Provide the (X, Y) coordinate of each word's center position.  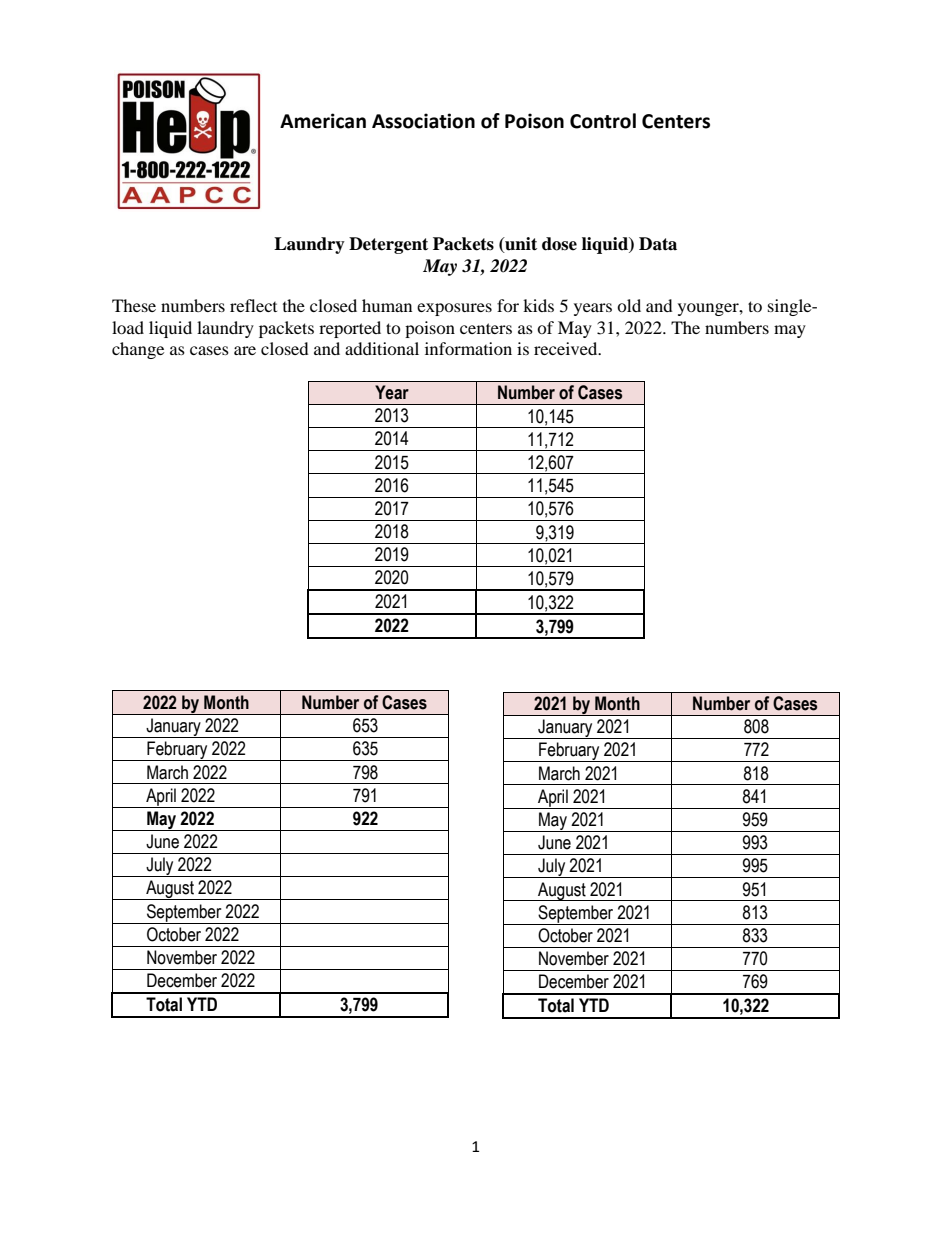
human (387, 305)
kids (538, 305)
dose (559, 244)
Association (423, 121)
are (245, 350)
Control (603, 121)
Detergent (388, 245)
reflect (253, 305)
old (629, 305)
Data (658, 244)
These (134, 305)
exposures (454, 309)
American (323, 121)
